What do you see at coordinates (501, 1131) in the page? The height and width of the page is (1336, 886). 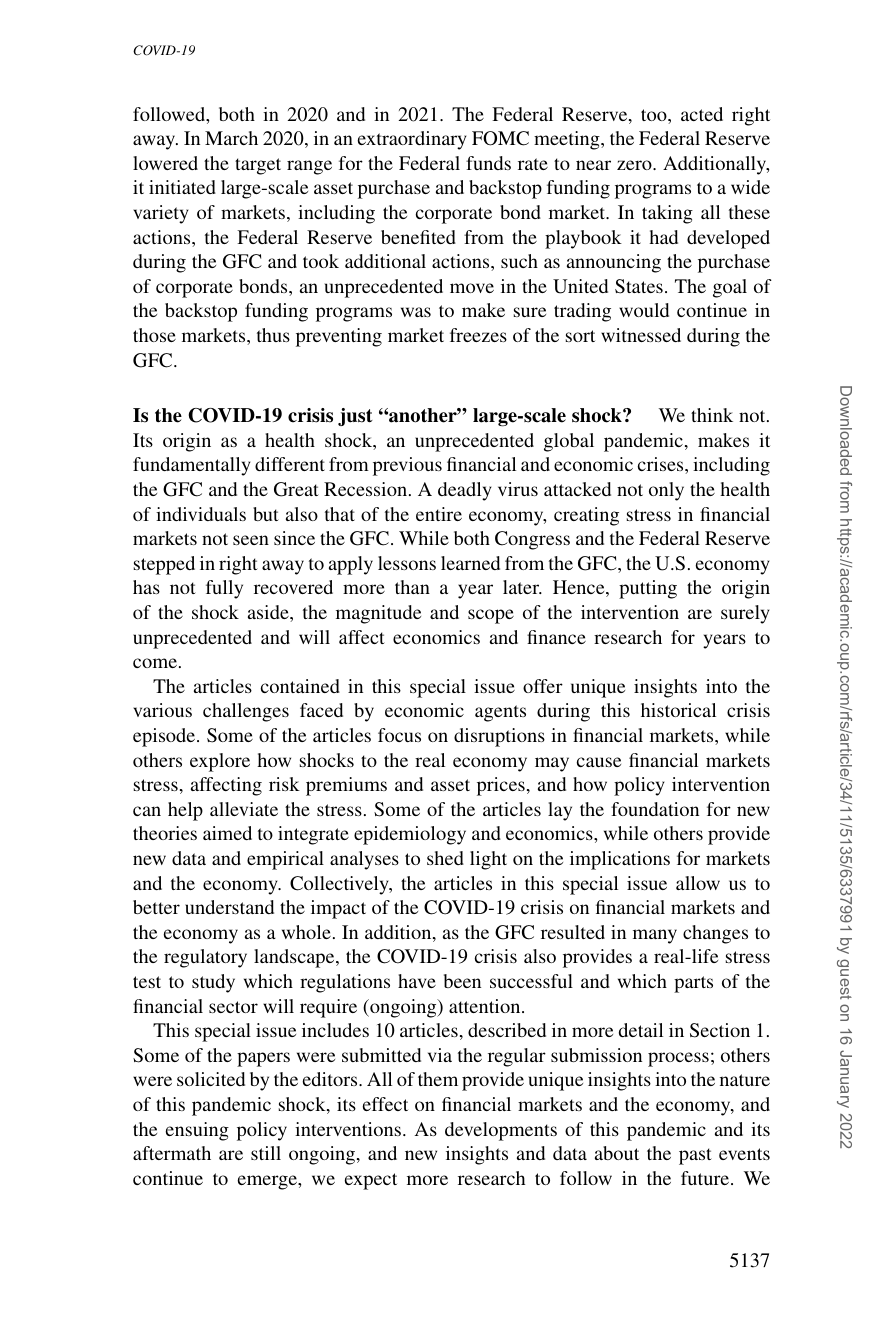 I see `developments` at bounding box center [501, 1131].
